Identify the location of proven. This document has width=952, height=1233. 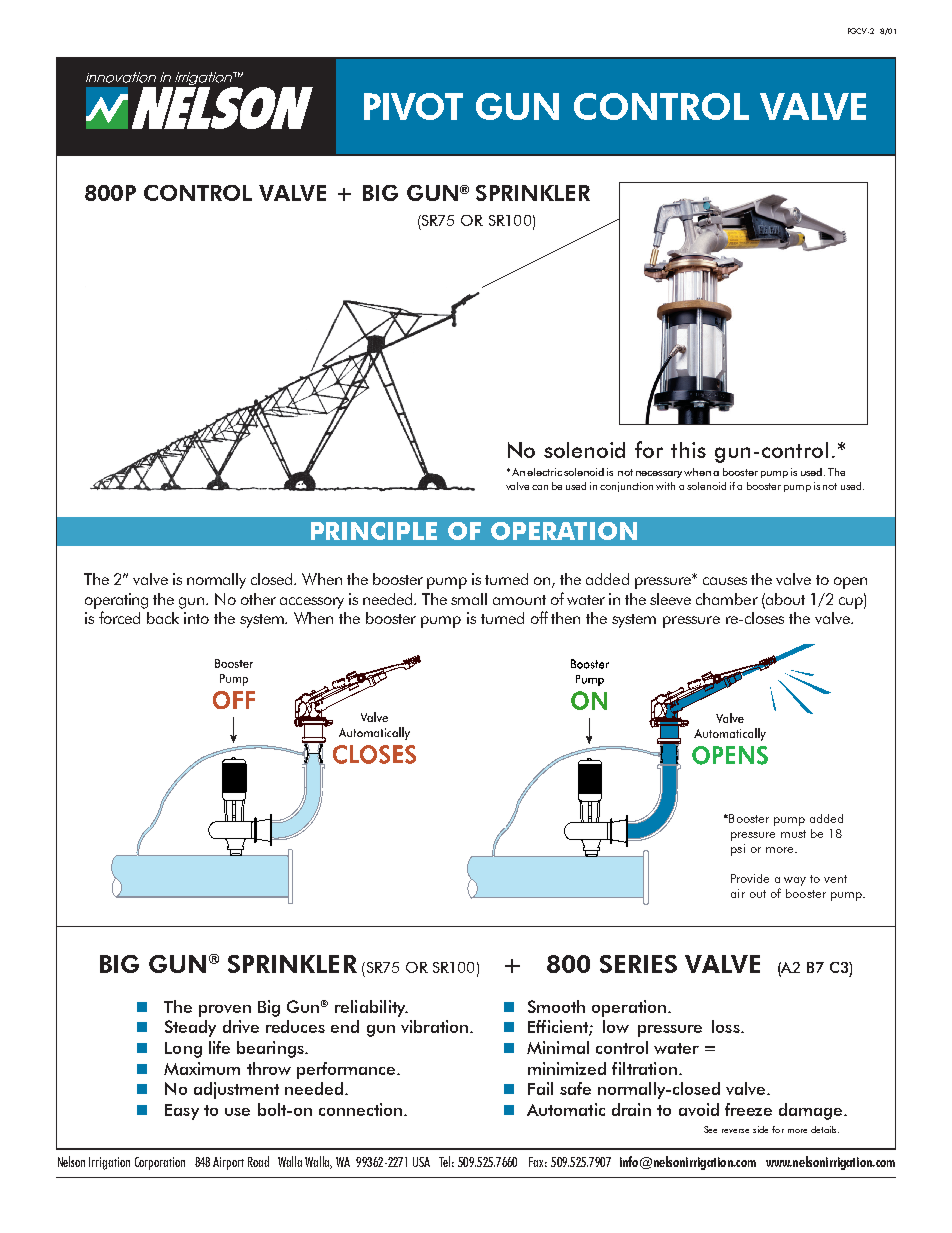
(225, 1011).
